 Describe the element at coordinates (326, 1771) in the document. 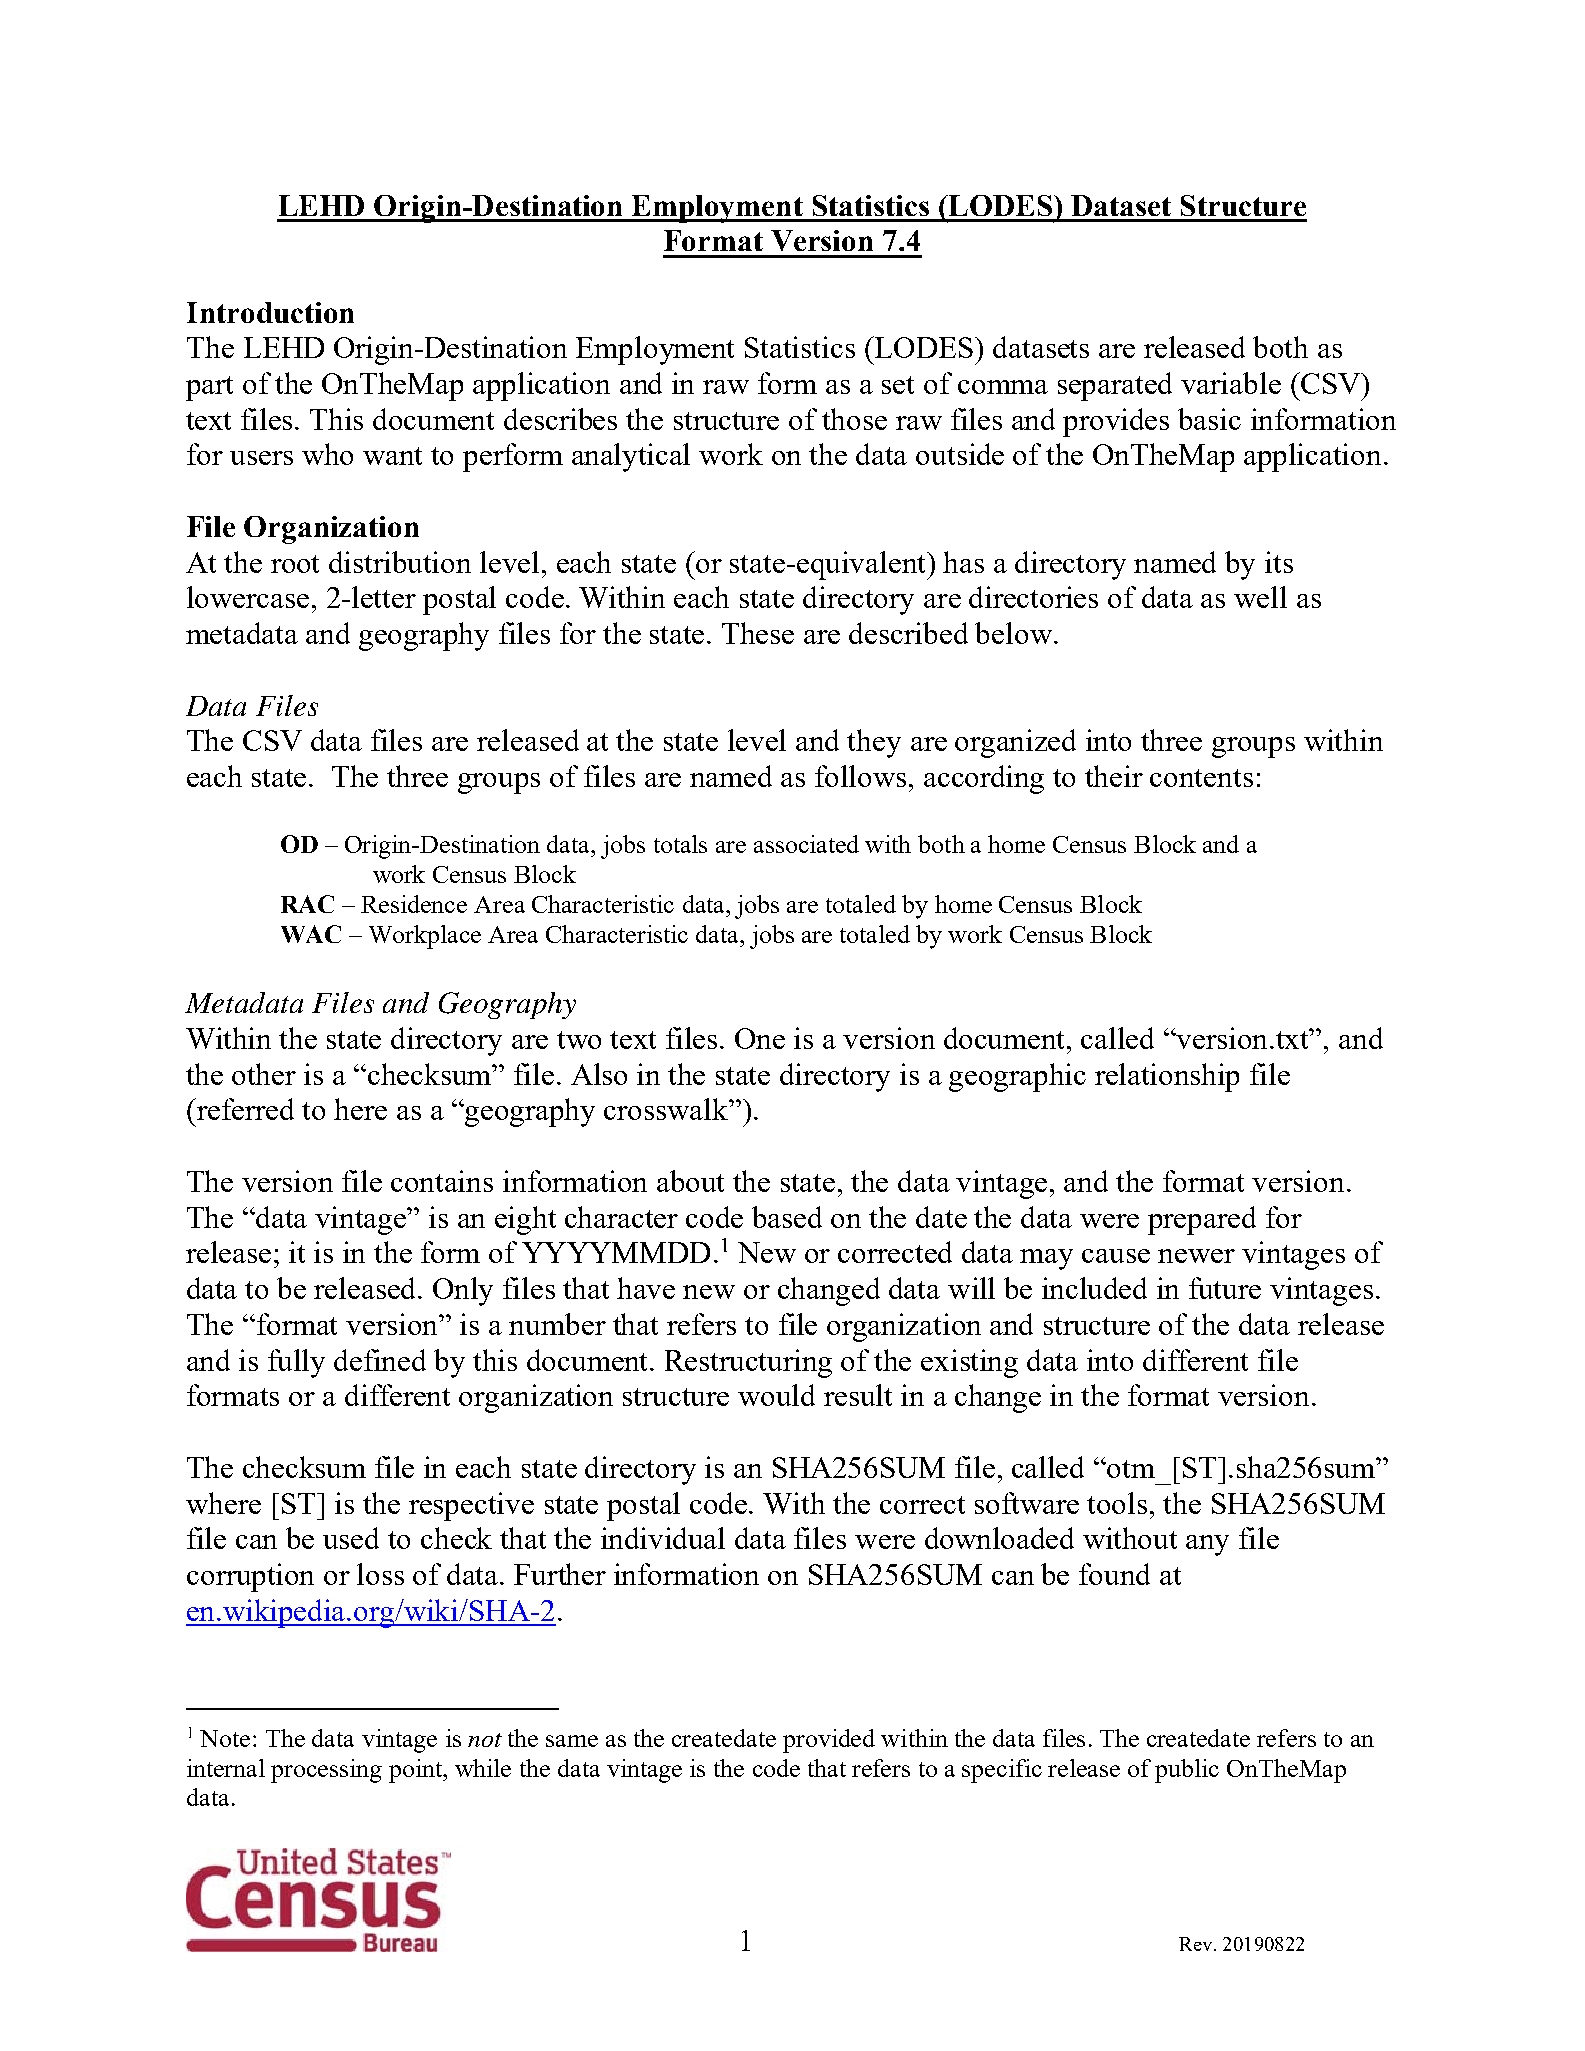

I see `processing` at that location.
